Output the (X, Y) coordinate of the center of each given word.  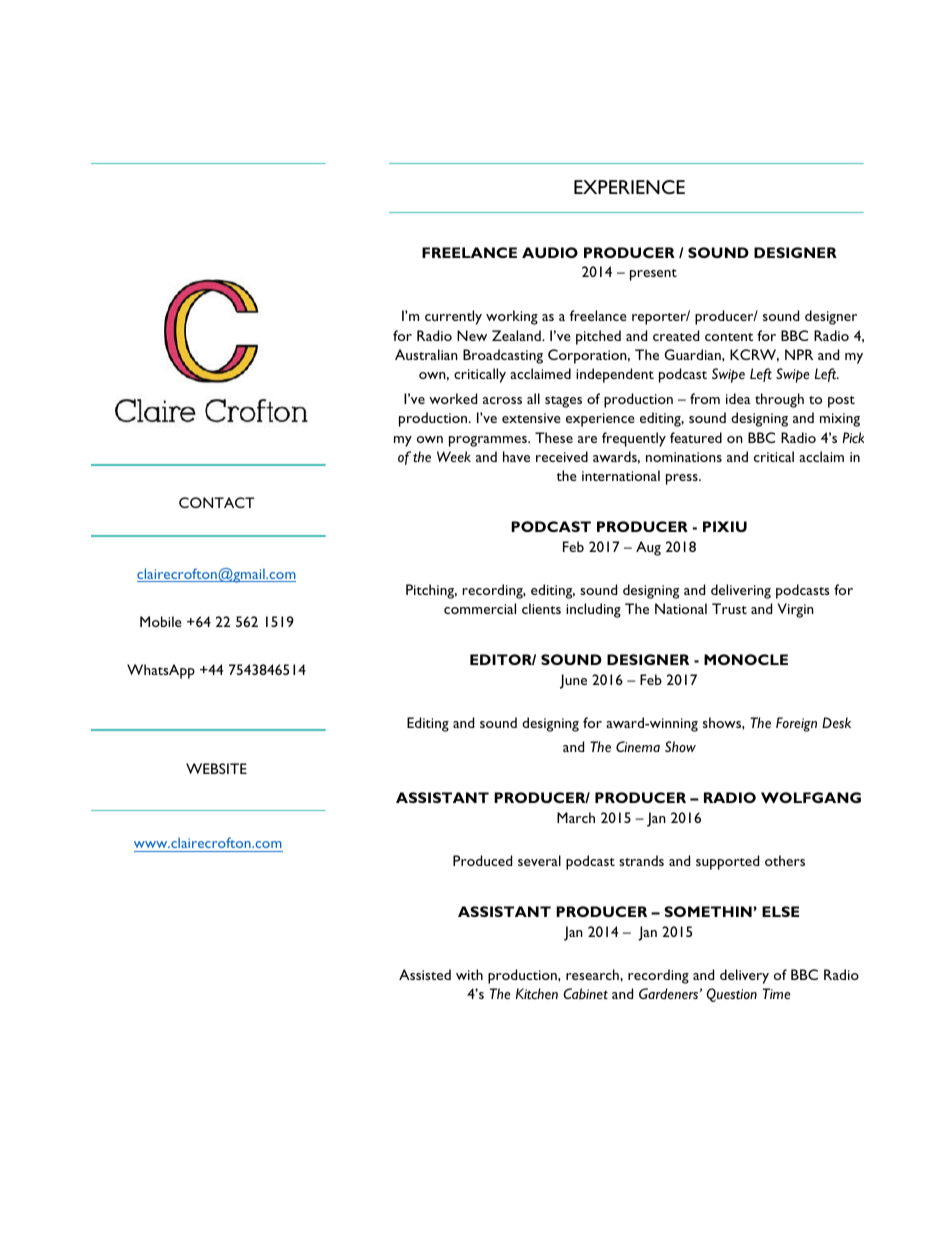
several (539, 860)
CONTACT (217, 502)
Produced (482, 860)
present (653, 275)
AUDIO (550, 252)
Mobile (161, 621)
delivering (741, 591)
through (779, 400)
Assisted (425, 974)
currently (453, 317)
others (785, 860)
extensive (531, 418)
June (573, 681)
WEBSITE (216, 768)
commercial (480, 608)
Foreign (796, 724)
